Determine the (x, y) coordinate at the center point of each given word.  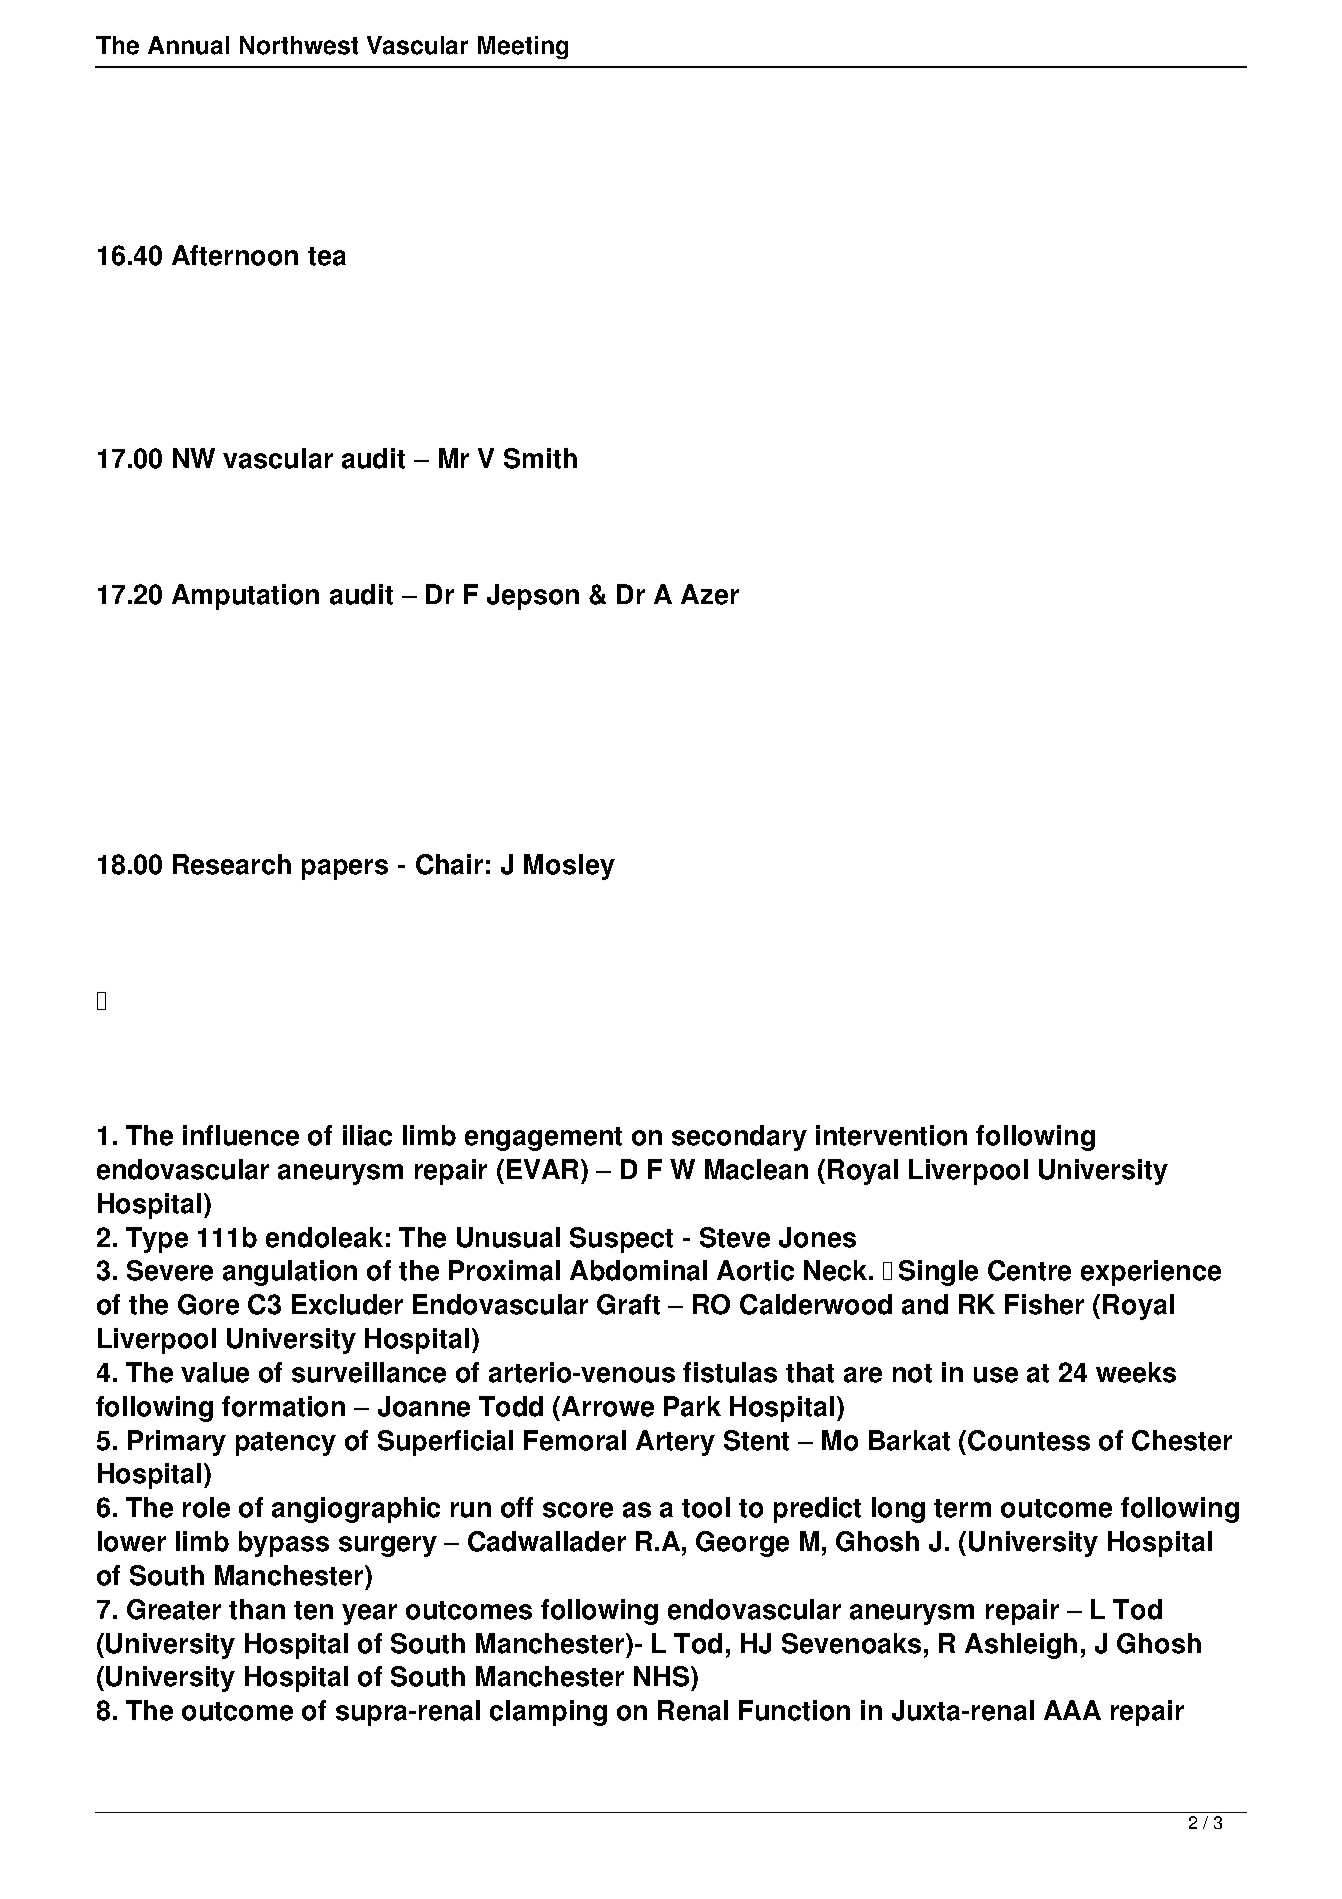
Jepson (533, 597)
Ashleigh (1021, 1646)
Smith (540, 458)
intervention (891, 1135)
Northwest (299, 45)
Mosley (569, 867)
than (257, 1609)
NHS (663, 1676)
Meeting (523, 47)
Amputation (245, 597)
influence (241, 1135)
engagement (543, 1139)
